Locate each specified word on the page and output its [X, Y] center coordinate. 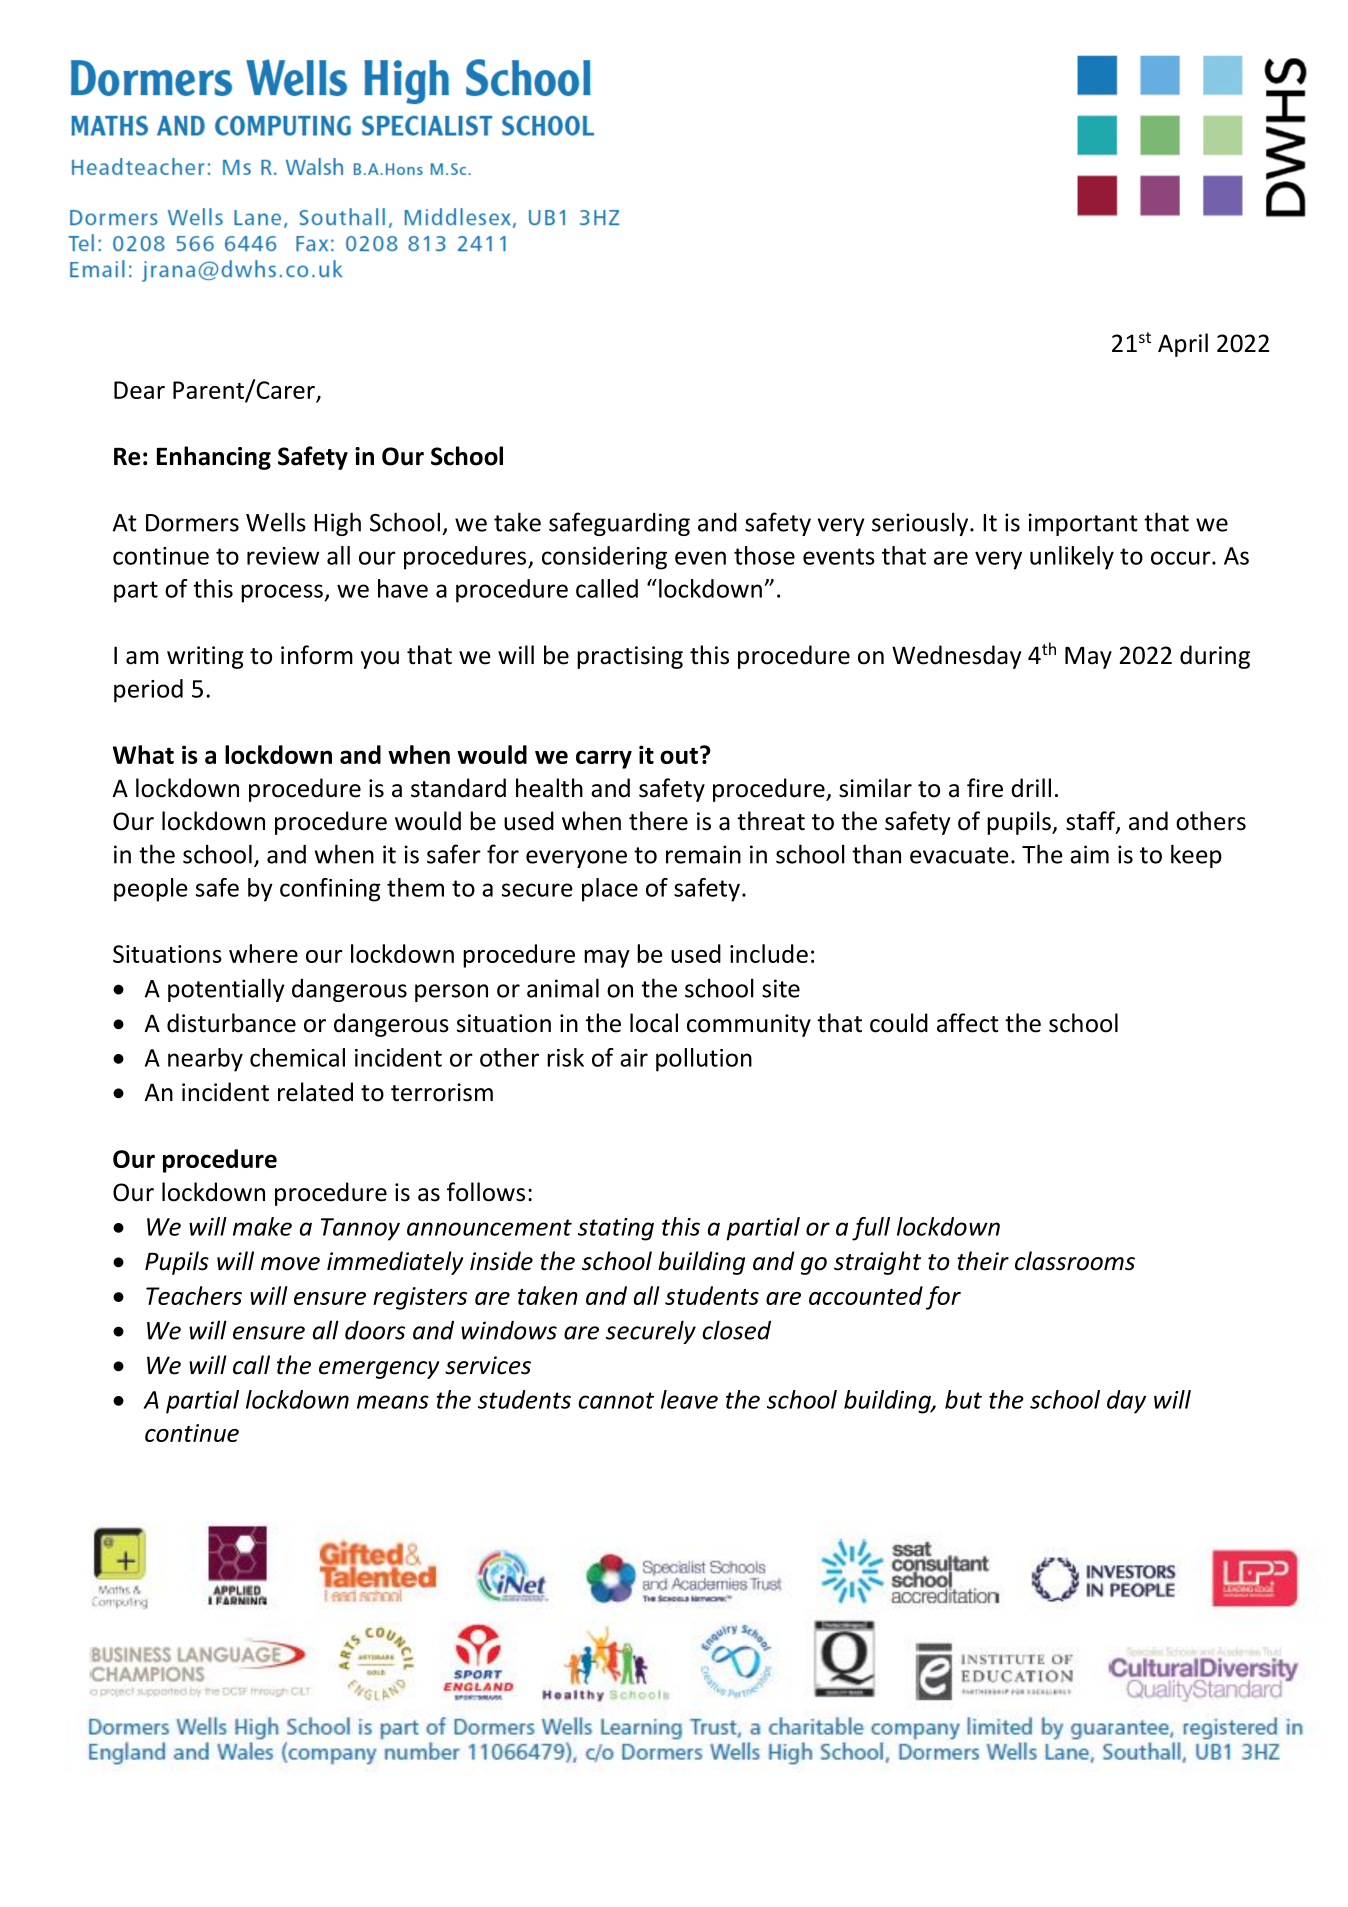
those [764, 555]
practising [630, 657]
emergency [379, 1370]
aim [1089, 854]
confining [330, 890]
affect [968, 1023]
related [315, 1092]
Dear [139, 390]
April [1183, 345]
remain [703, 854]
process [282, 593]
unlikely [1072, 558]
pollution [704, 1060]
